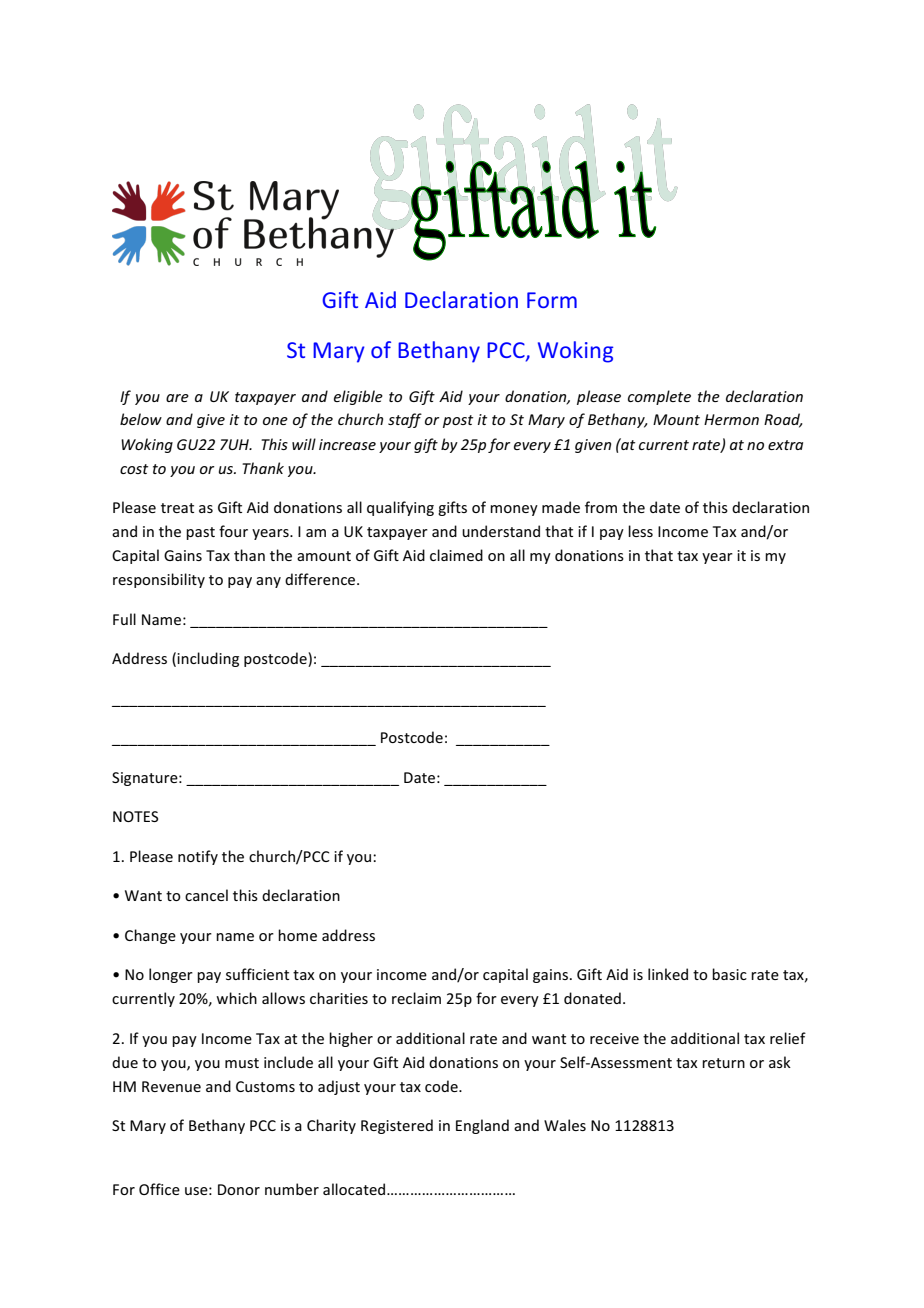  What do you see at coordinates (552, 300) in the image?
I see `Form` at bounding box center [552, 300].
